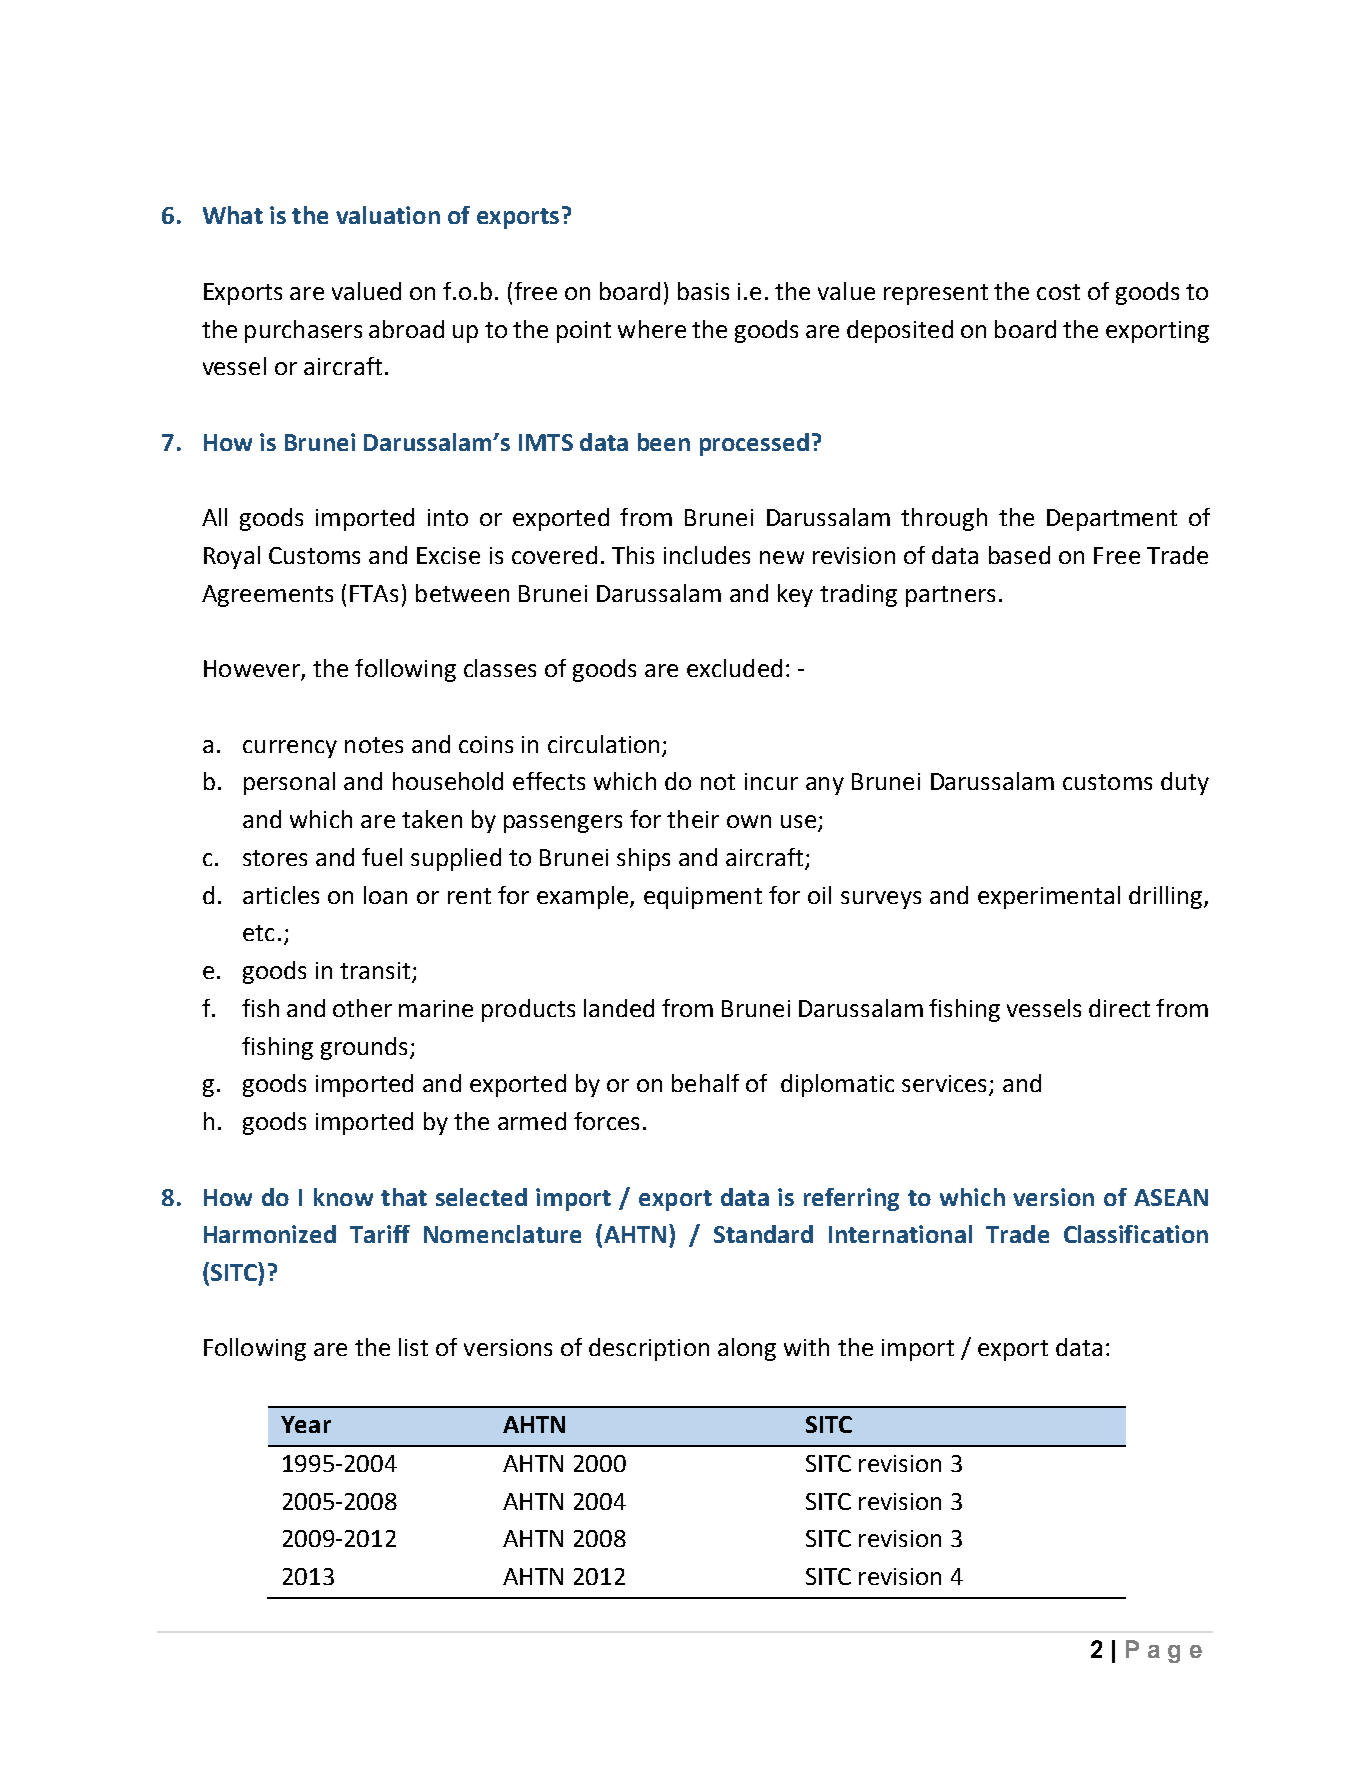 The height and width of the screenshot is (1774, 1371). Describe the element at coordinates (703, 291) in the screenshot. I see `basis` at that location.
